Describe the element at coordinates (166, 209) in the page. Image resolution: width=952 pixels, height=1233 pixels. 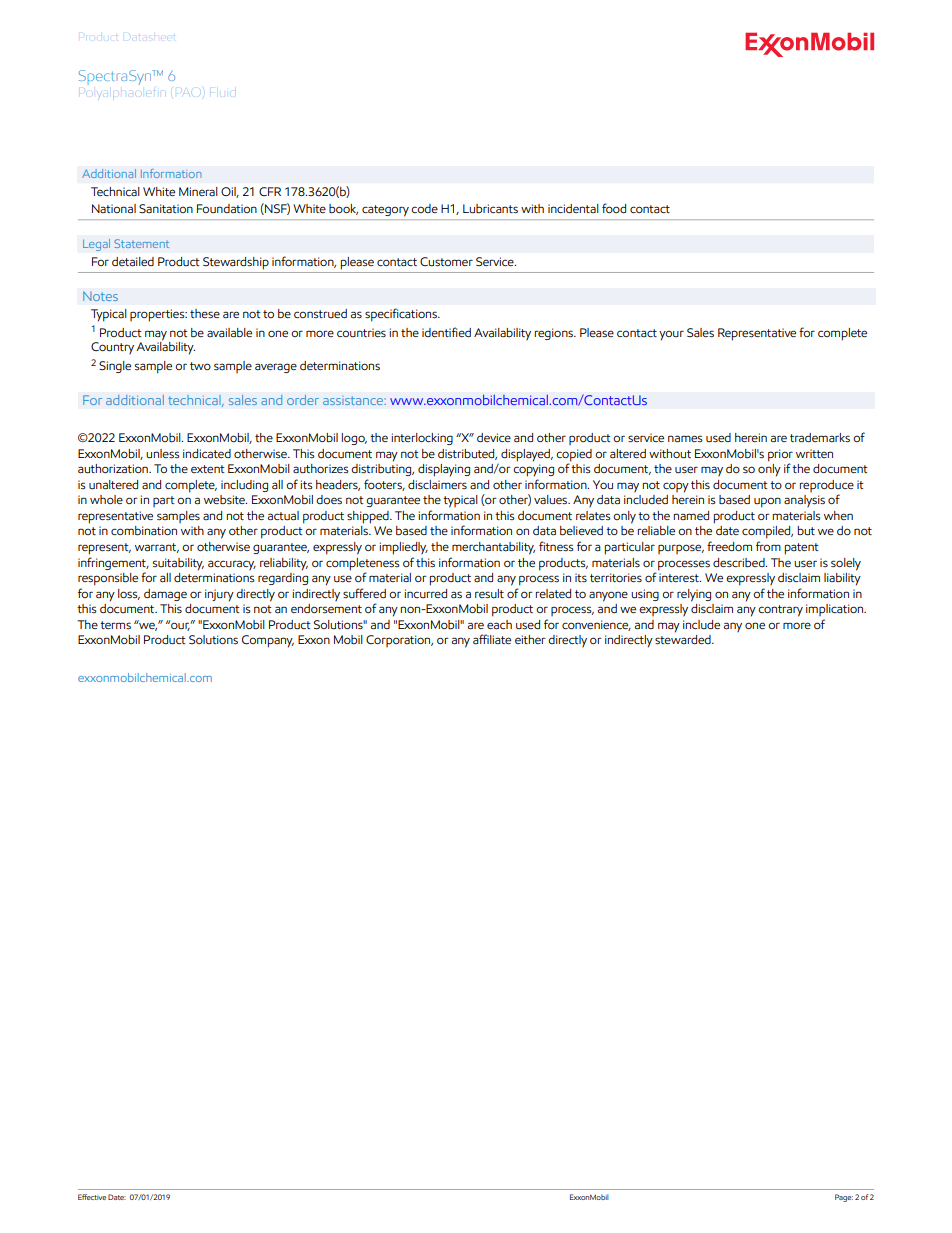
I see `Sanitation` at that location.
